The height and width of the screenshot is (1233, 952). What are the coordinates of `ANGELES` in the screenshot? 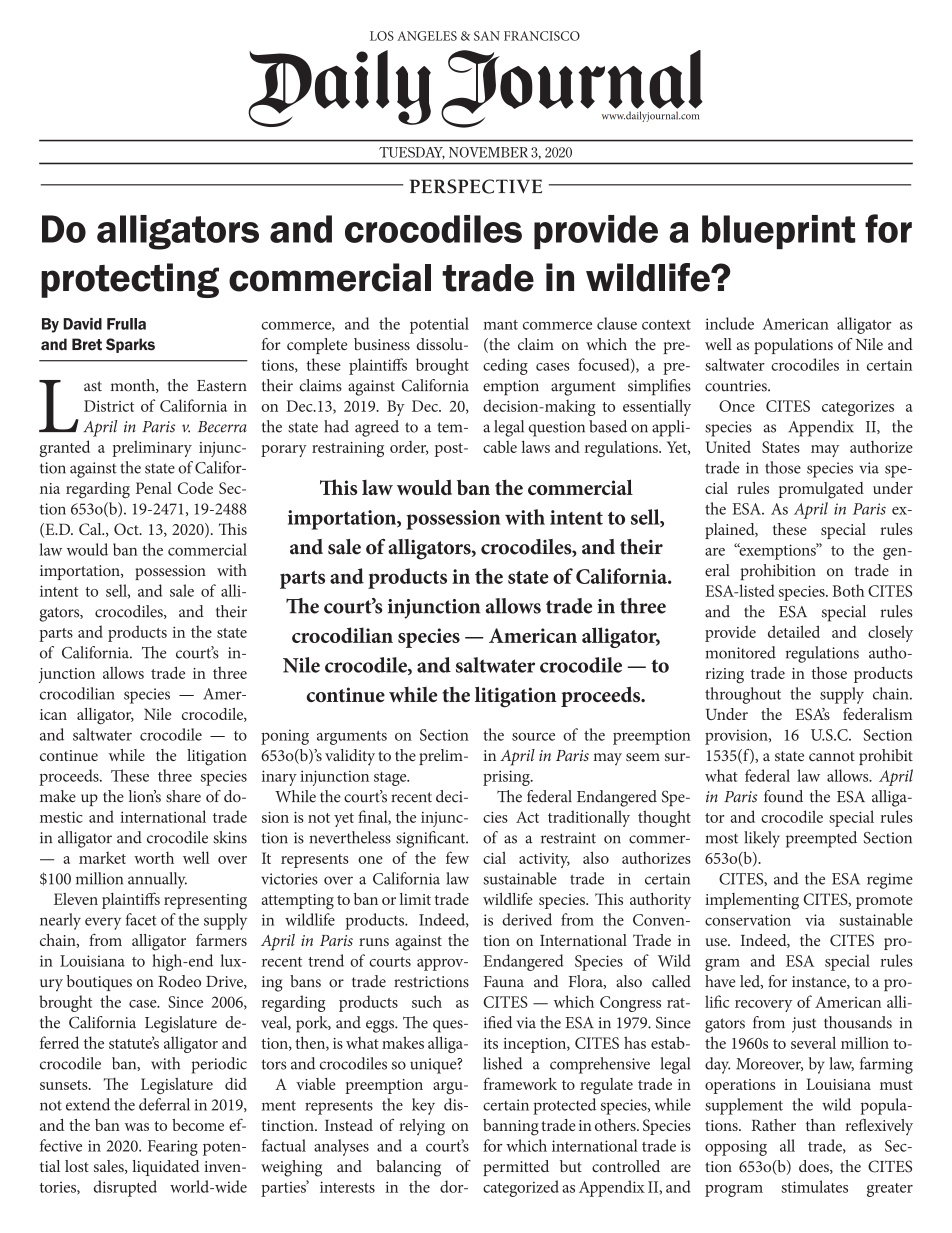 It's located at (427, 36).
